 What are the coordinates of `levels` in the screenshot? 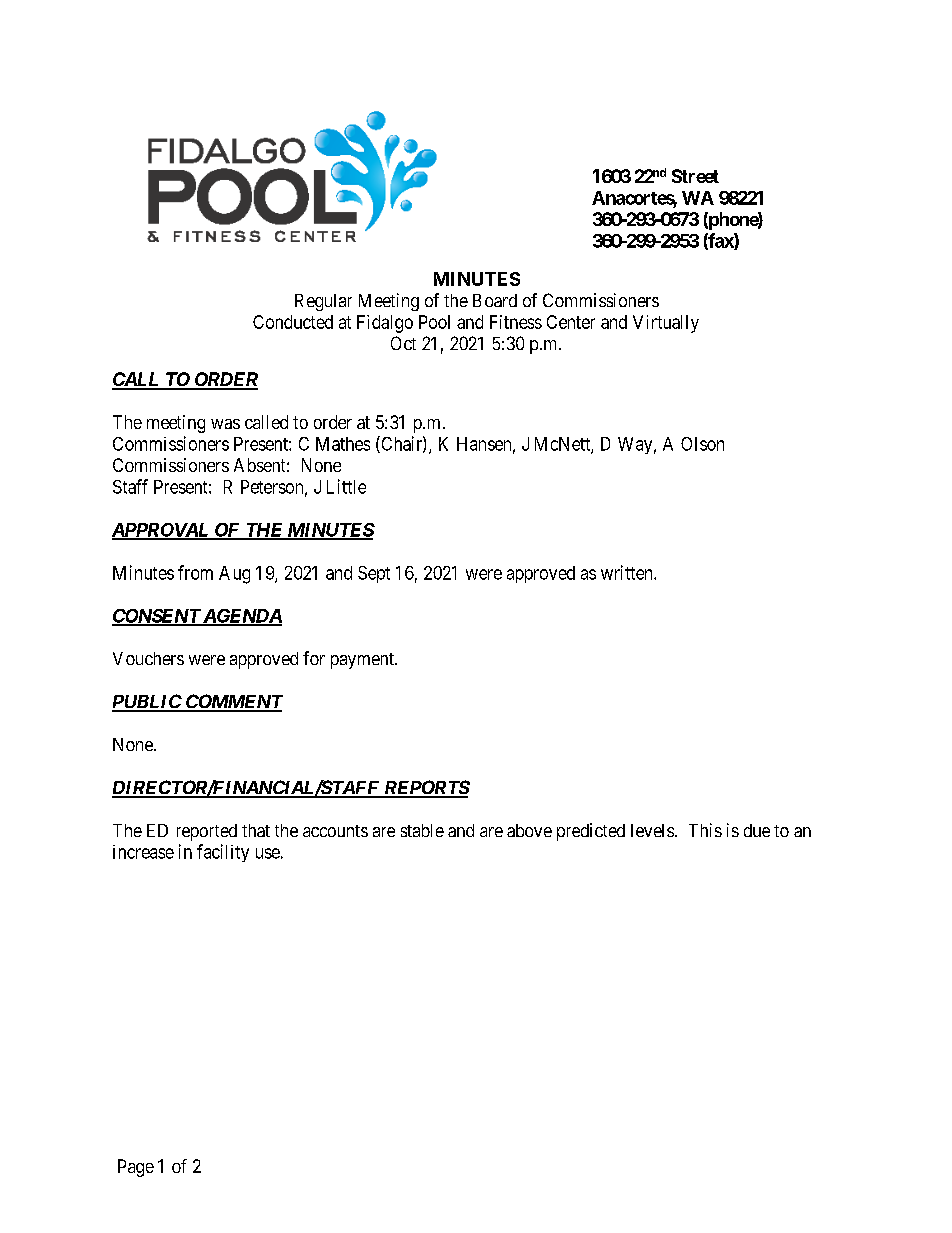 It's located at (652, 830).
